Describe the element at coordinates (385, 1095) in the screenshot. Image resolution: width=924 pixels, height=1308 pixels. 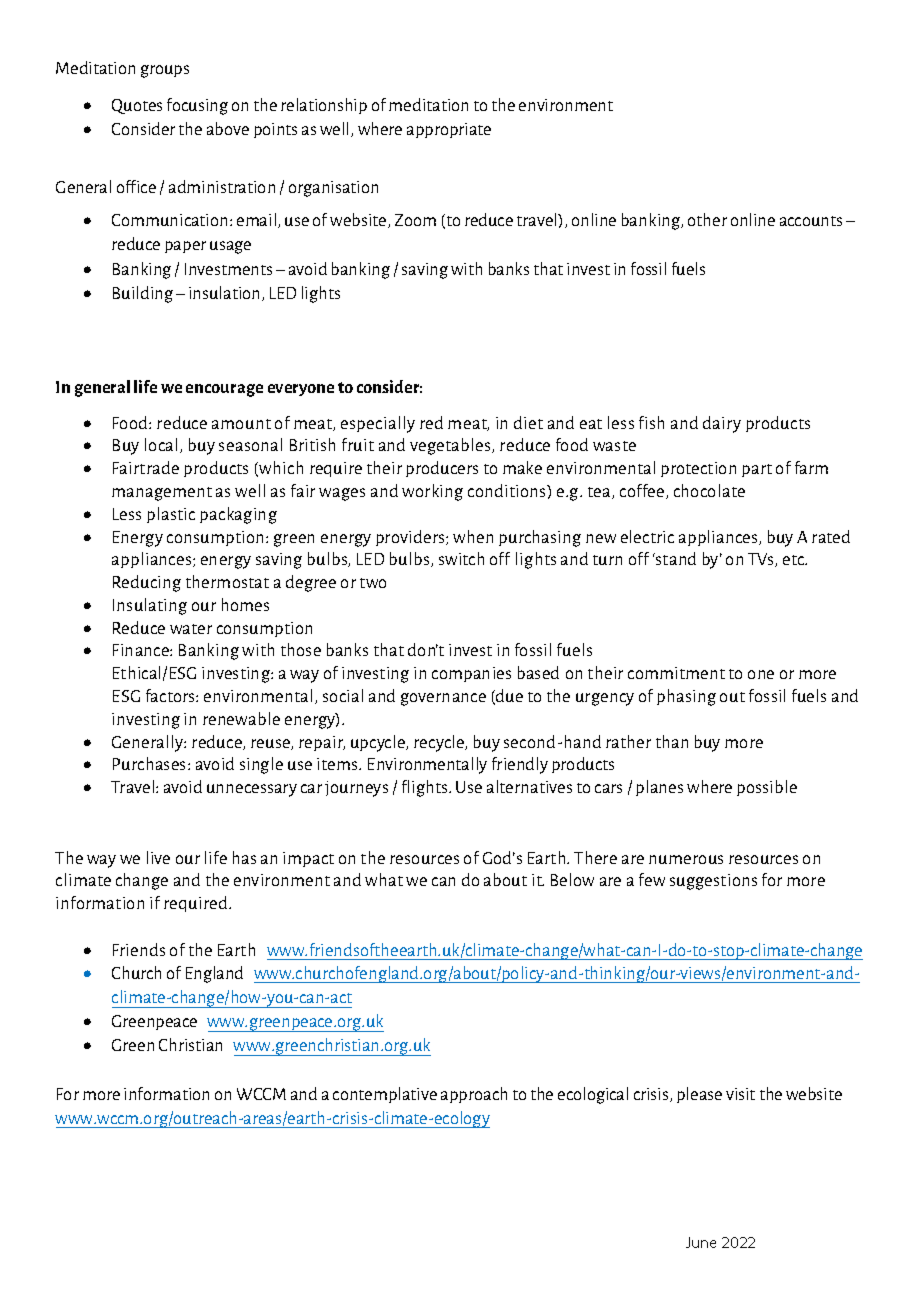
I see `contemplative` at that location.
